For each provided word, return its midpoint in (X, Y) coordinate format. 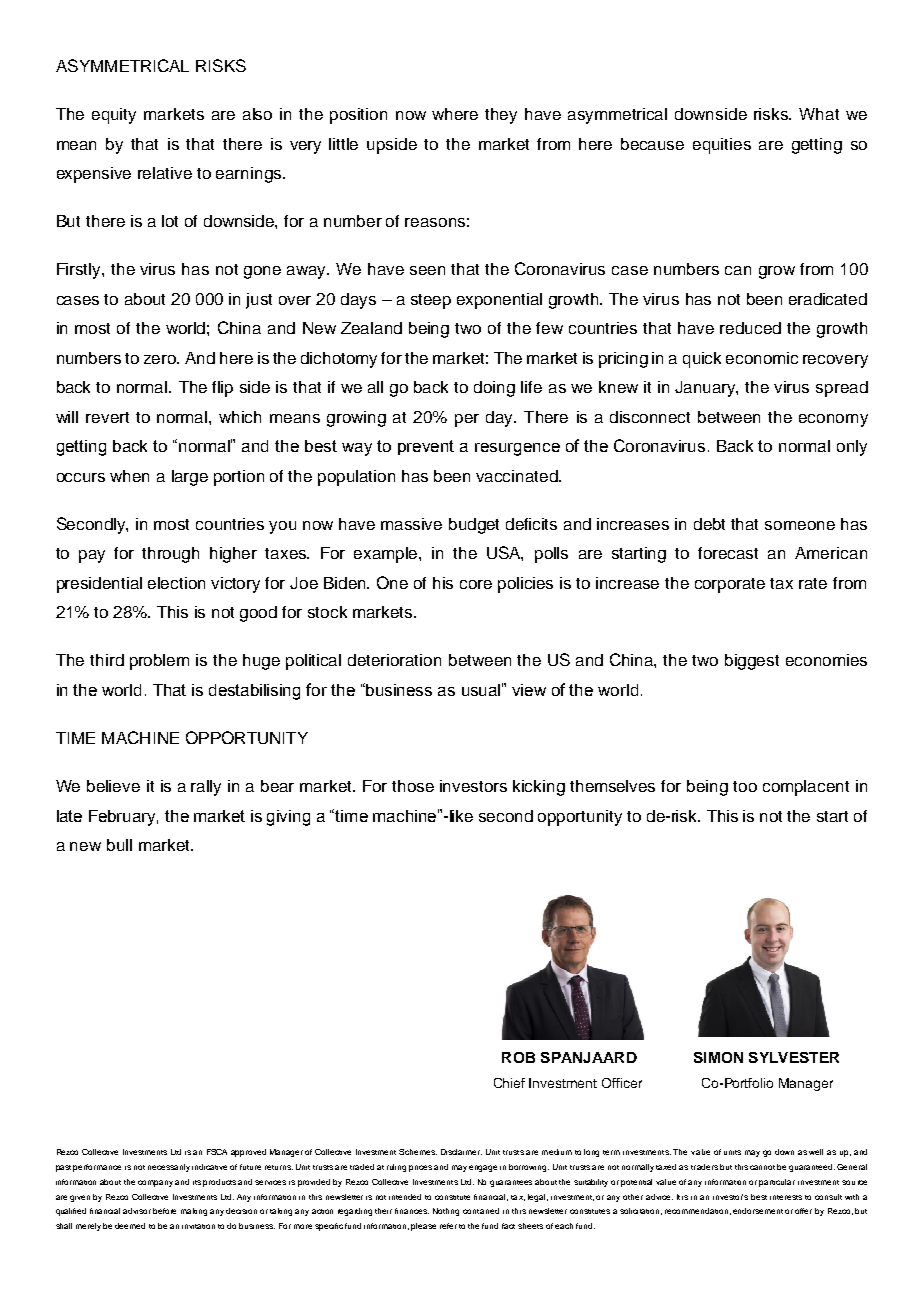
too (745, 786)
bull (119, 845)
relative (165, 173)
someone (800, 525)
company (155, 1183)
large (190, 478)
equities (722, 146)
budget (474, 526)
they (501, 116)
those (413, 786)
